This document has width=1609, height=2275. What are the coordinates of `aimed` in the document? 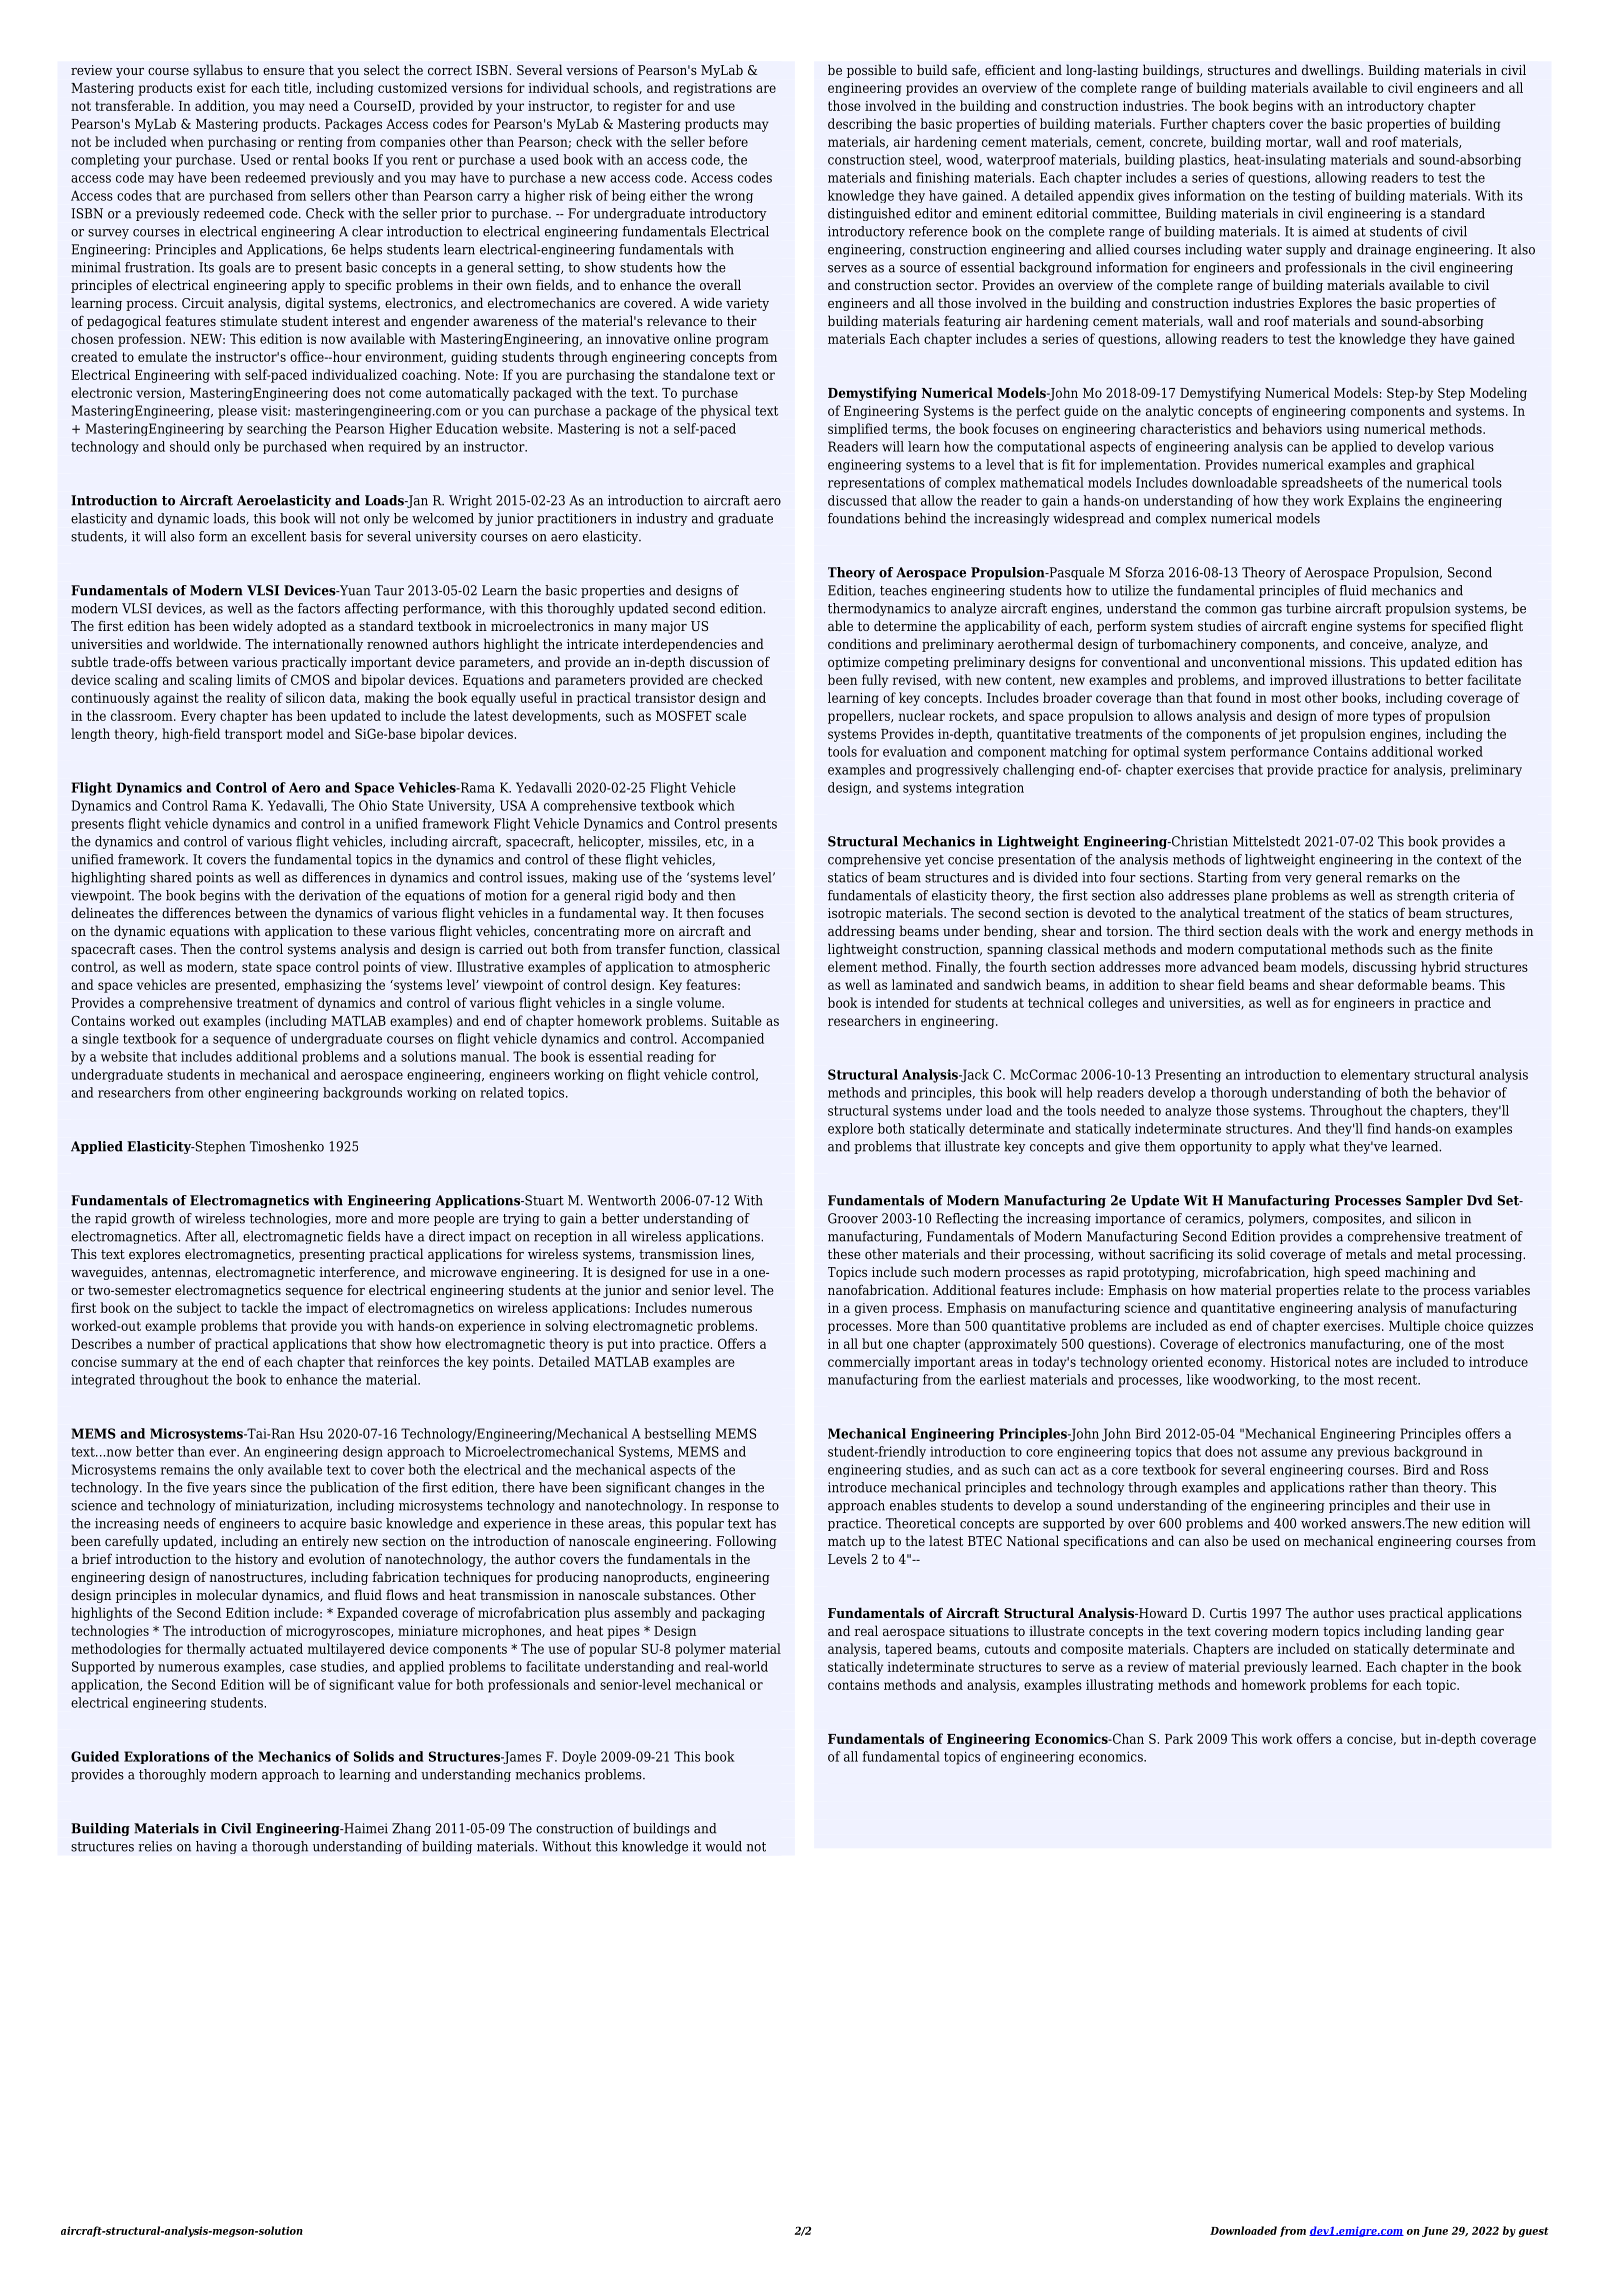 It's located at (1330, 231).
